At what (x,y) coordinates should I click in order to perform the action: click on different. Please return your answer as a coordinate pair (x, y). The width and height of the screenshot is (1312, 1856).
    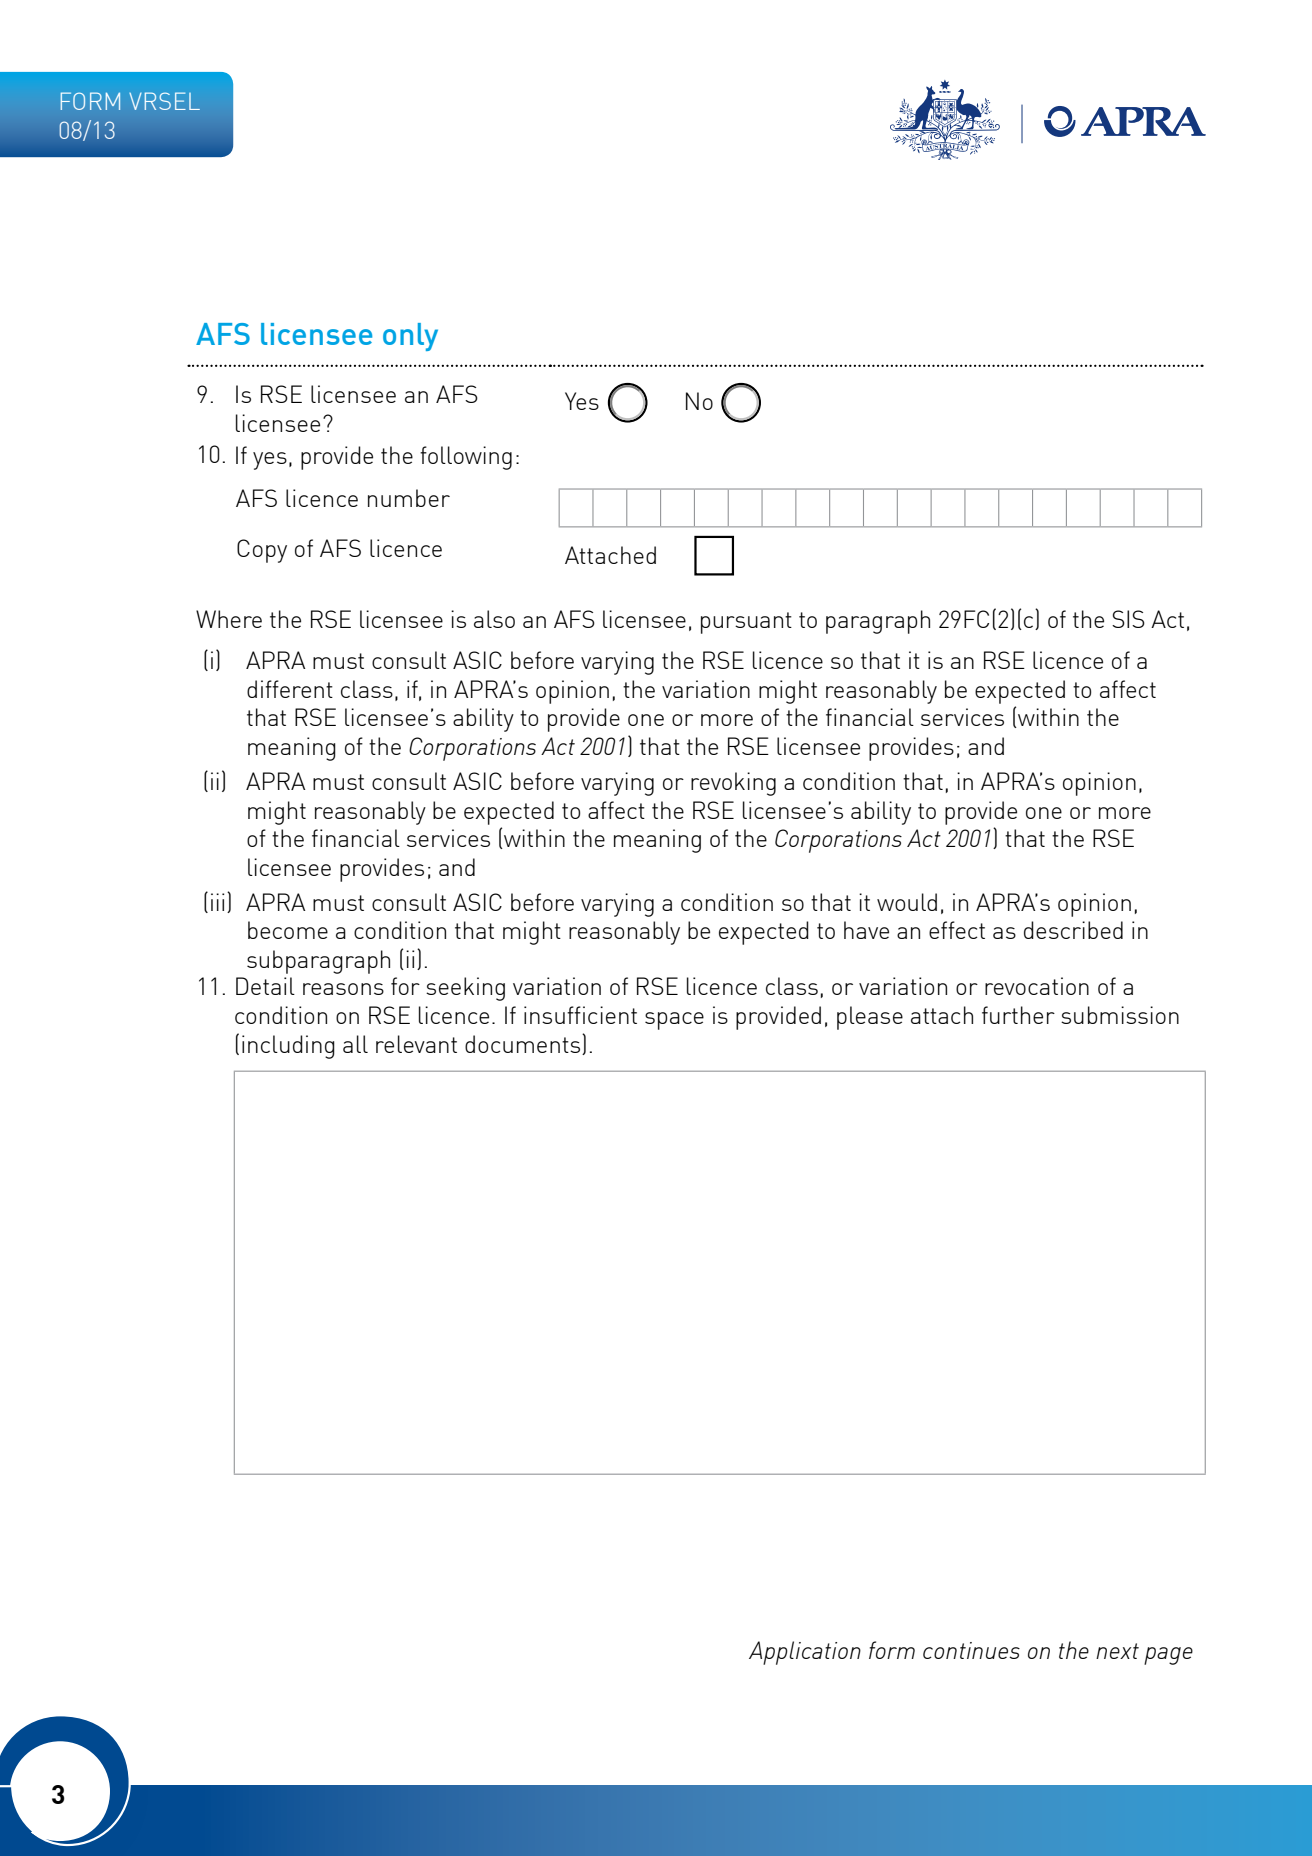
    Looking at the image, I should click on (290, 689).
